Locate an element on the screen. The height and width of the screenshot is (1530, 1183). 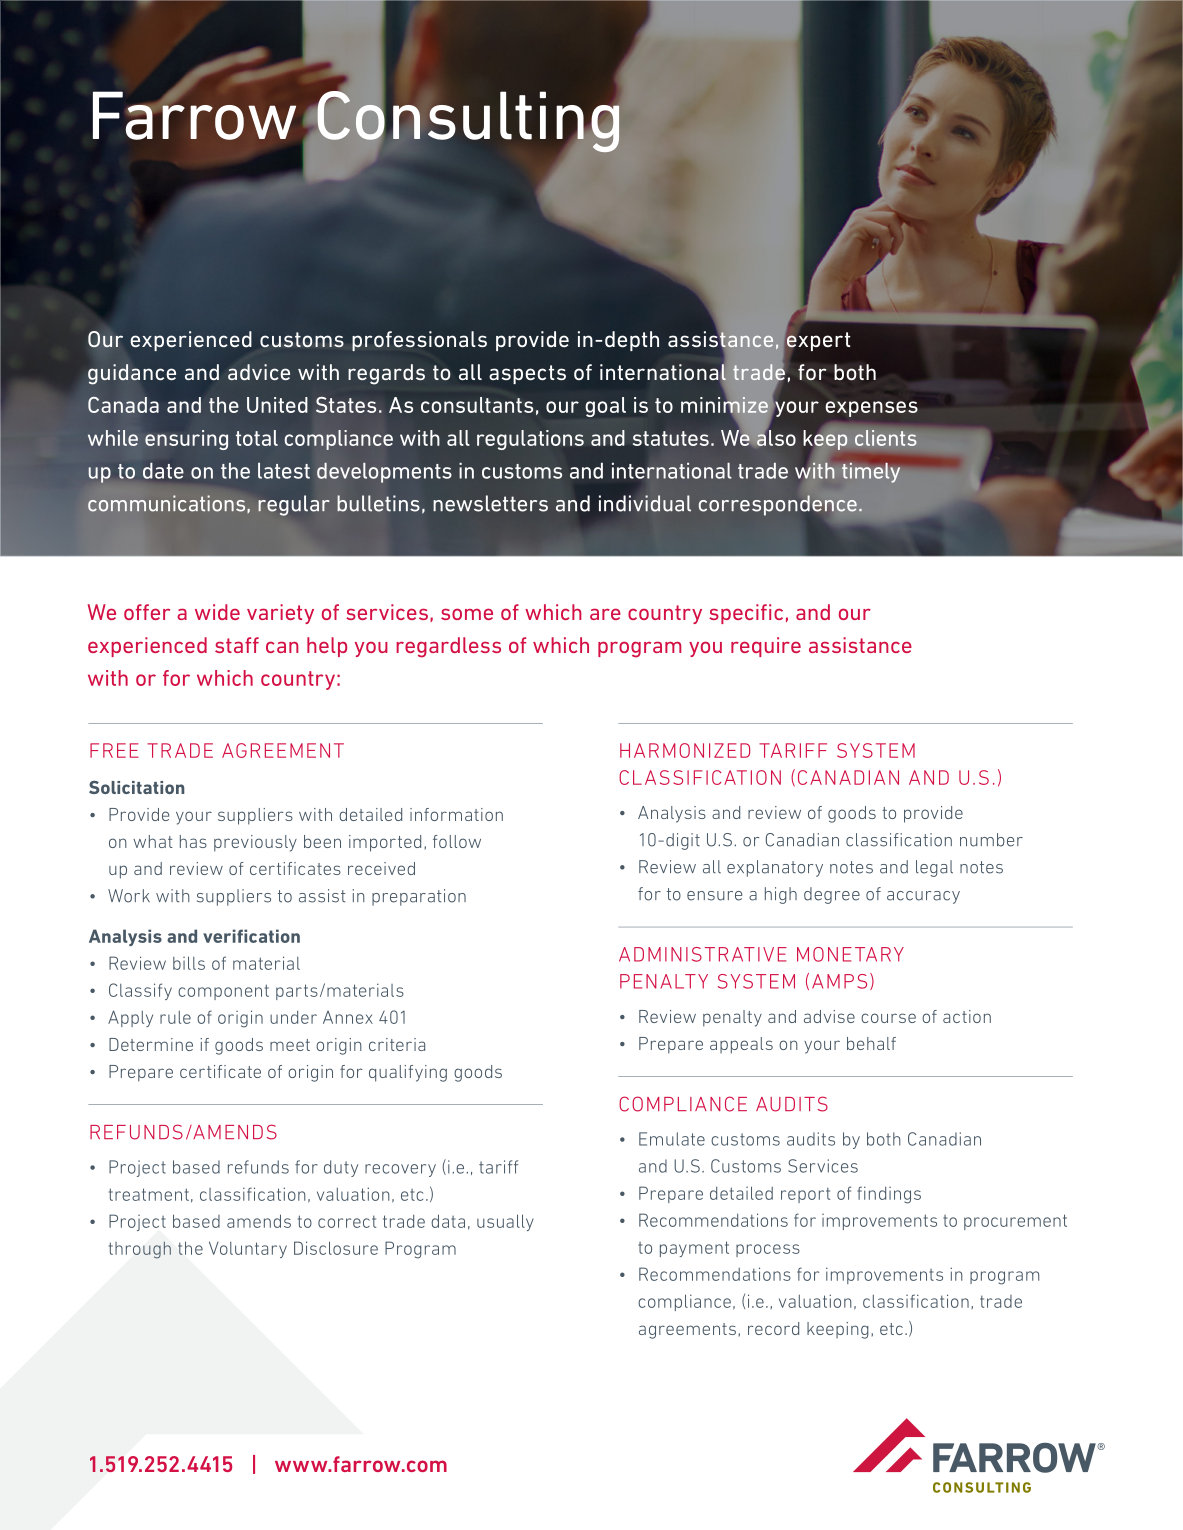
record is located at coordinates (773, 1328).
